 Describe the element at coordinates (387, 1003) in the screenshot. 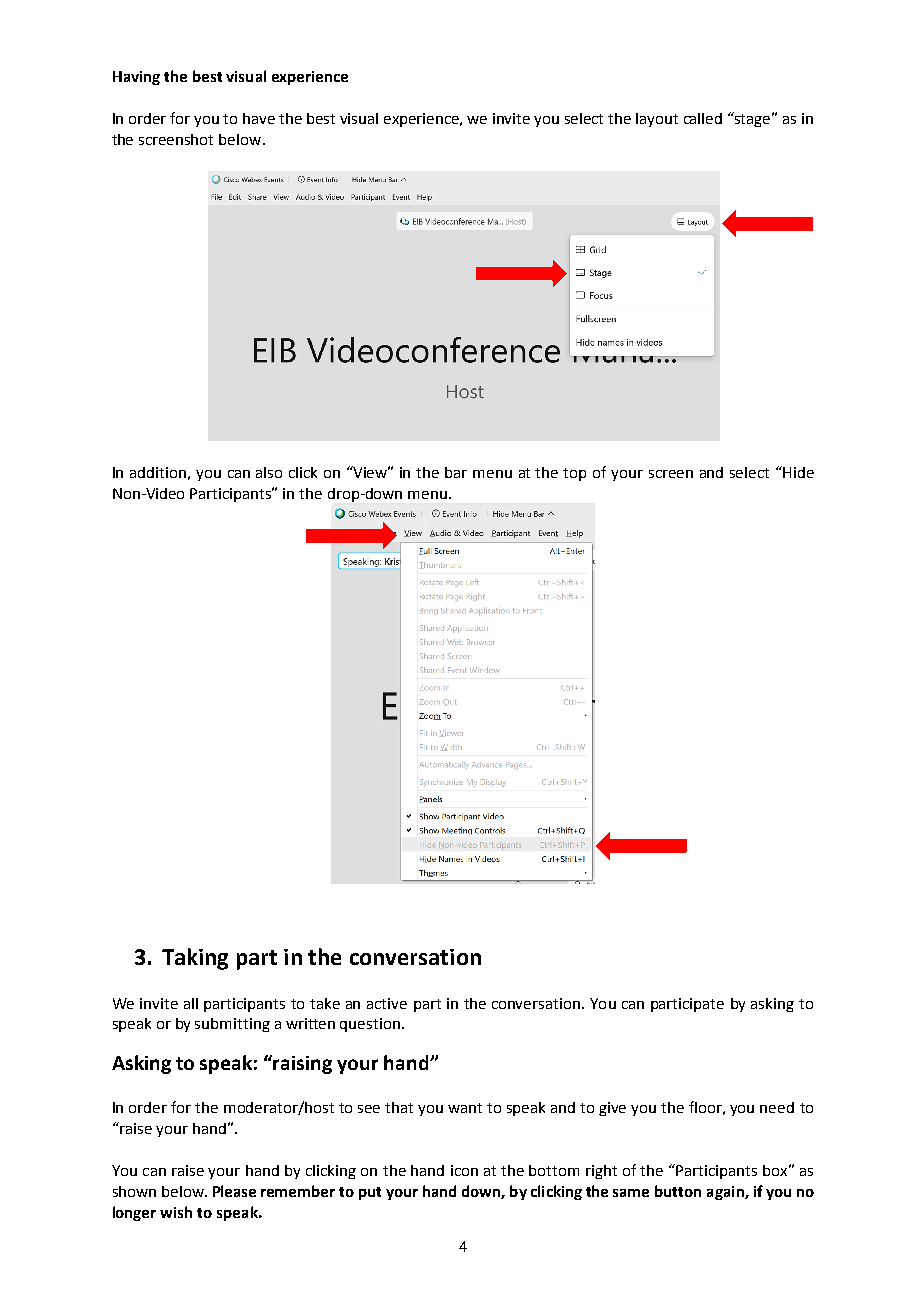

I see `active` at that location.
